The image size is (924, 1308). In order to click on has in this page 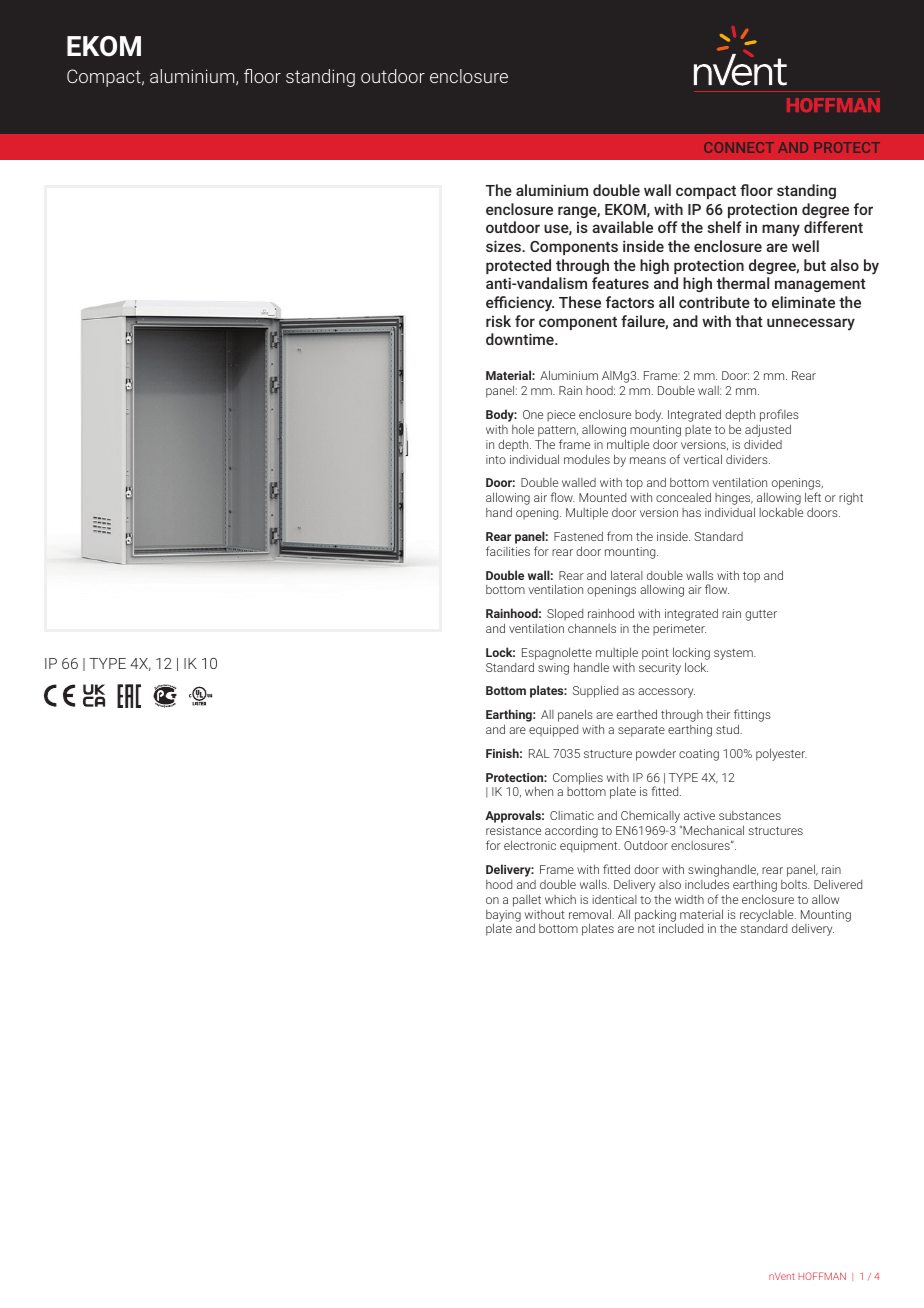, I will do `click(691, 512)`.
